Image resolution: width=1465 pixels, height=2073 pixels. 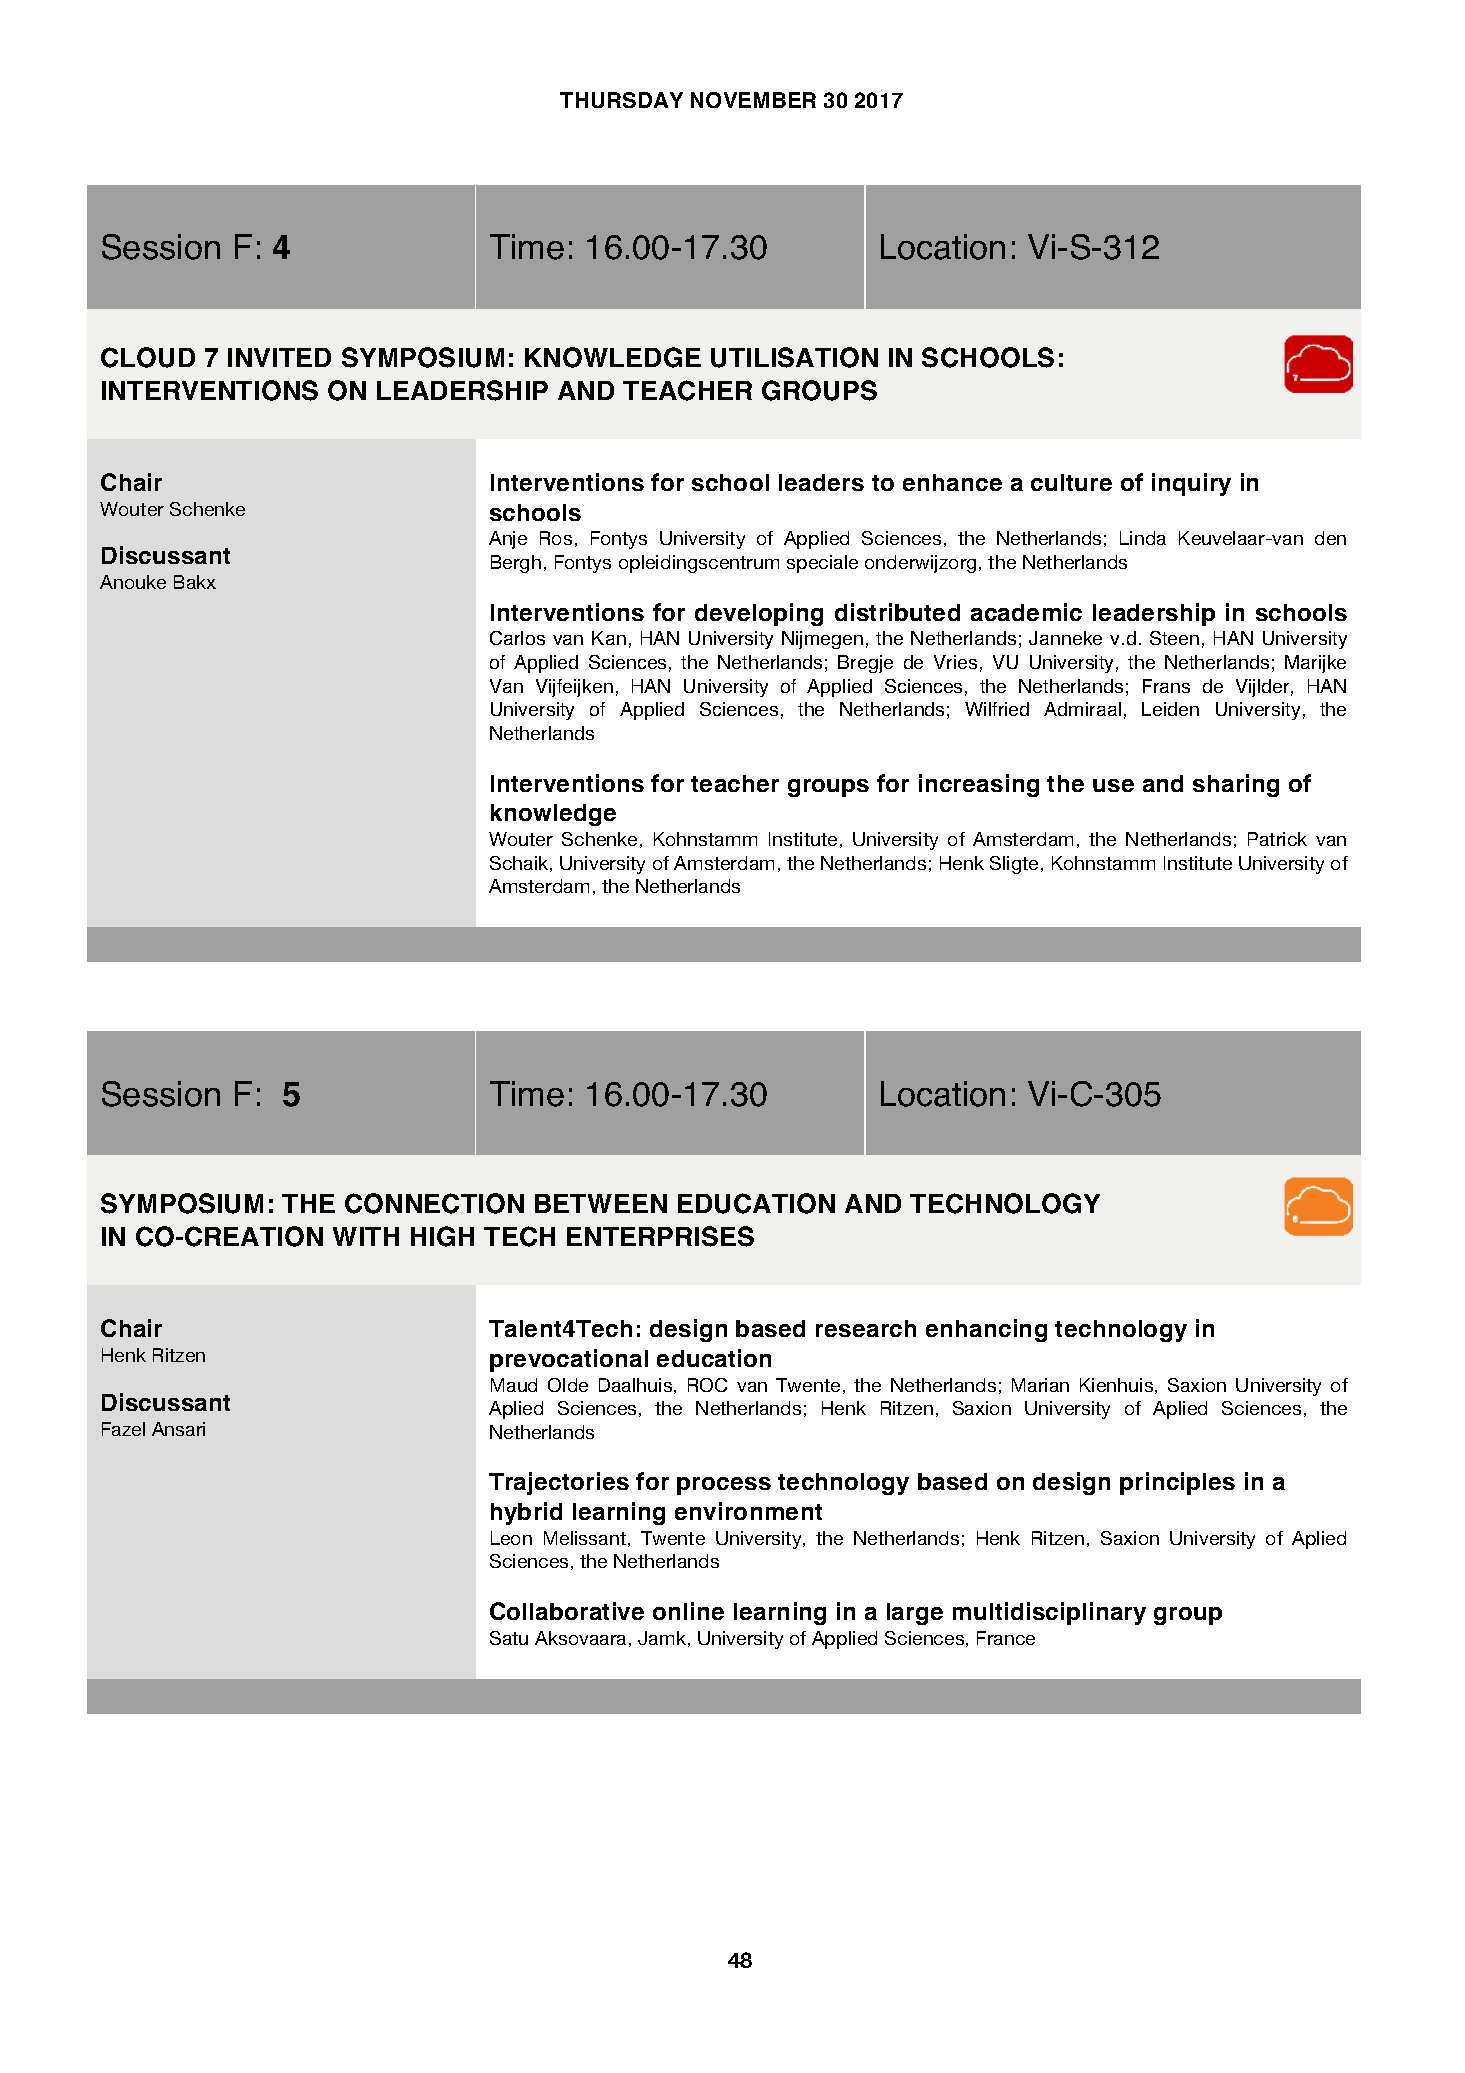 I want to click on Steen, so click(x=1174, y=638).
